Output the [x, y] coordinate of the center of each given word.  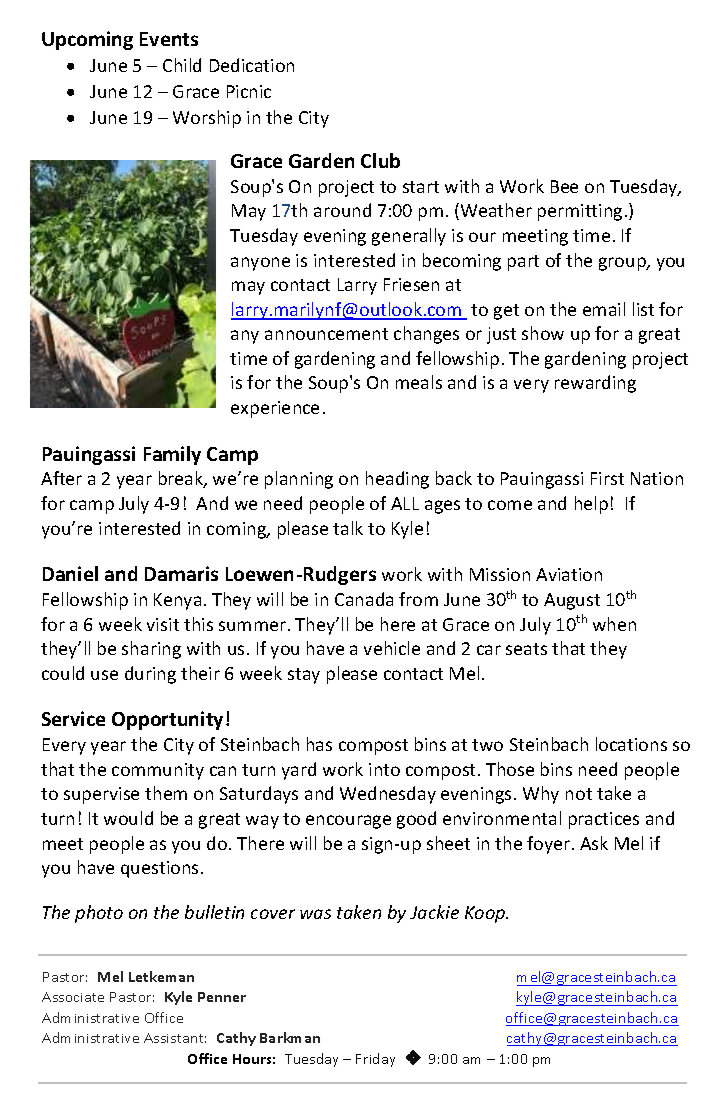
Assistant [175, 1038]
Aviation [569, 574]
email [604, 309]
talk [348, 528]
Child [182, 65]
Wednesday [388, 795]
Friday [375, 1060]
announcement [326, 334]
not [579, 794]
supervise [101, 795]
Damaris [181, 573]
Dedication [252, 65]
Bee [564, 186]
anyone [260, 264]
